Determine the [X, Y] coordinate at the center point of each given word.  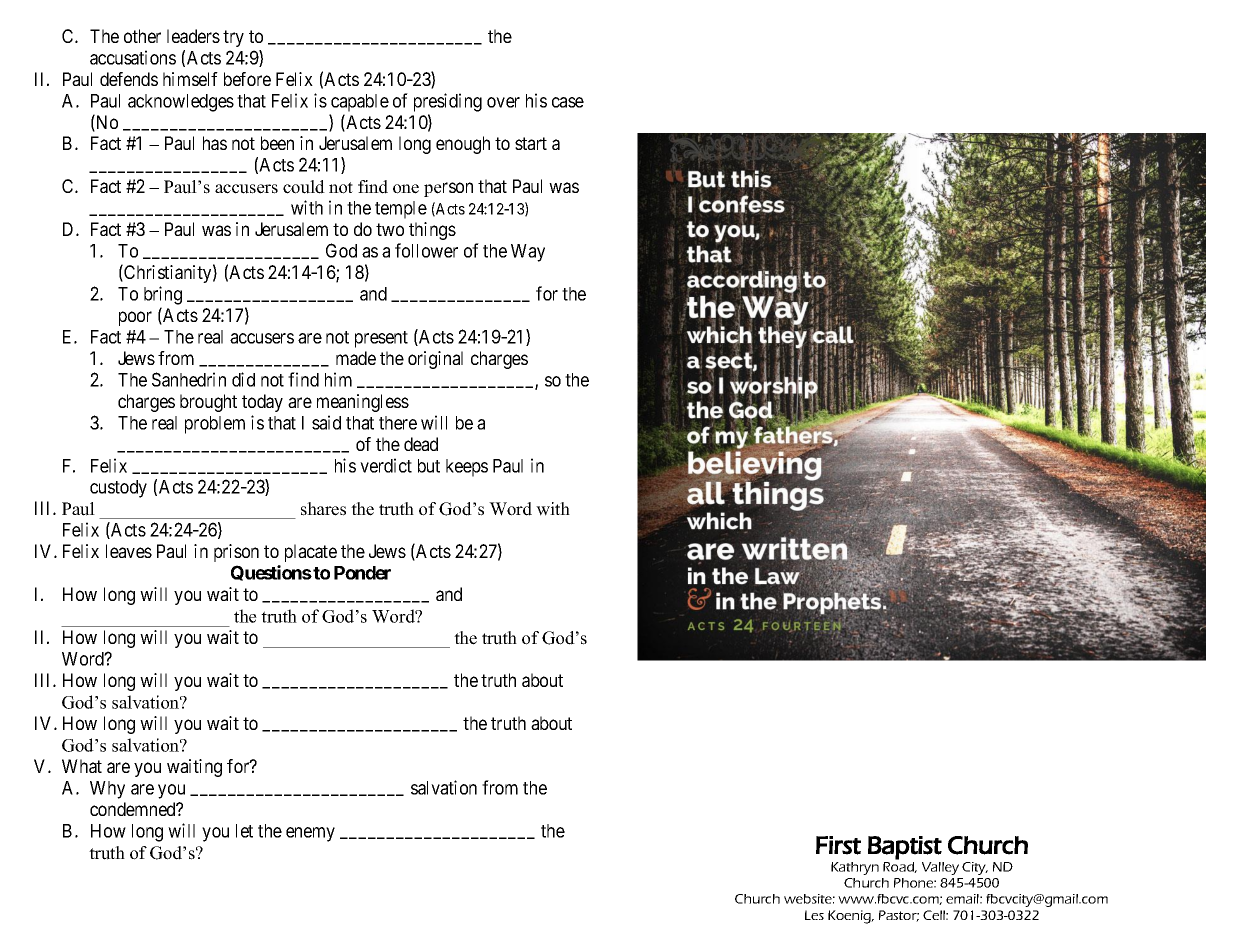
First [838, 845]
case [568, 102]
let [244, 831]
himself [190, 79]
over [503, 102]
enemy [310, 834]
